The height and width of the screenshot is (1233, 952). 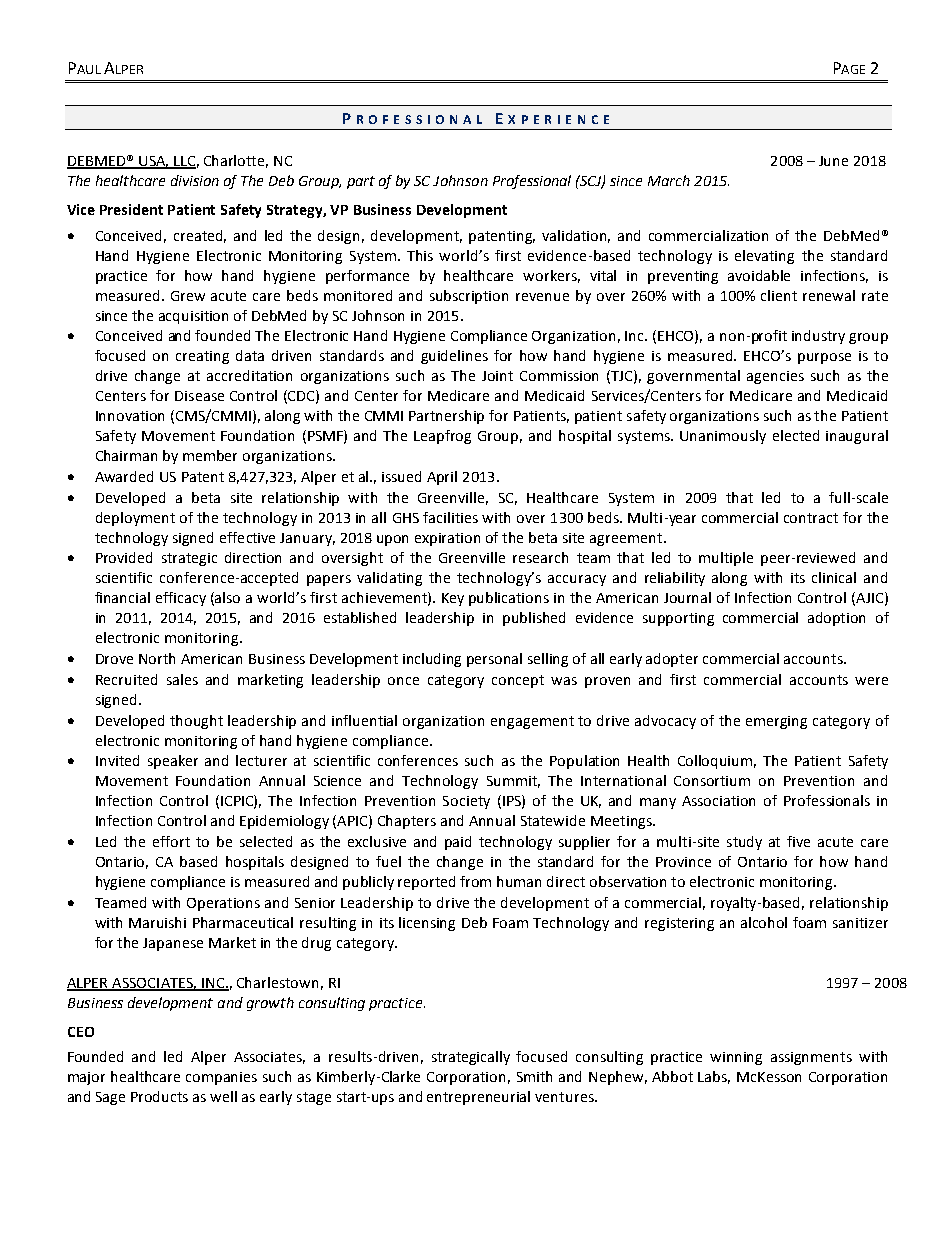 What do you see at coordinates (157, 658) in the screenshot?
I see `North` at bounding box center [157, 658].
